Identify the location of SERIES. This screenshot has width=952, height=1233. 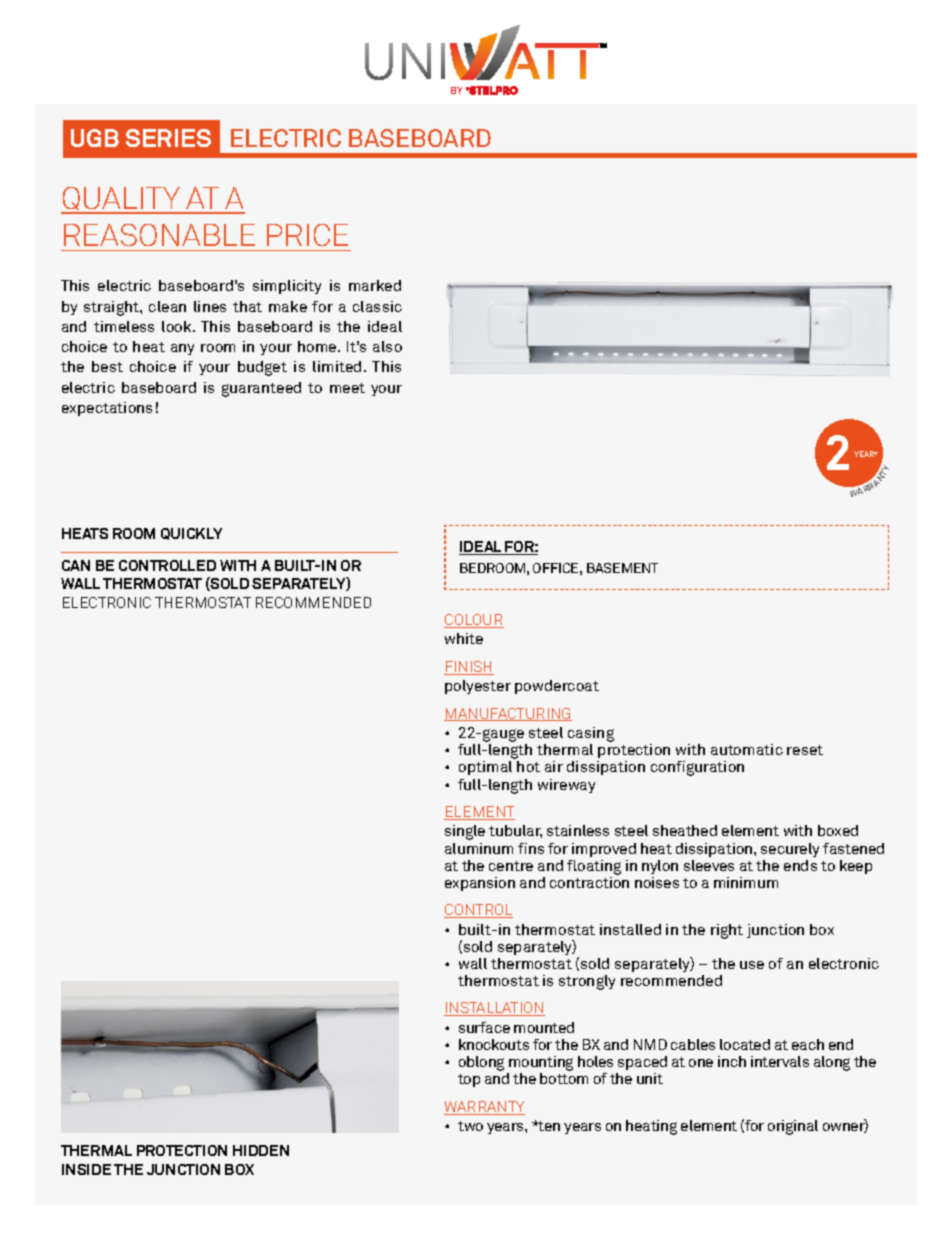
(168, 138).
